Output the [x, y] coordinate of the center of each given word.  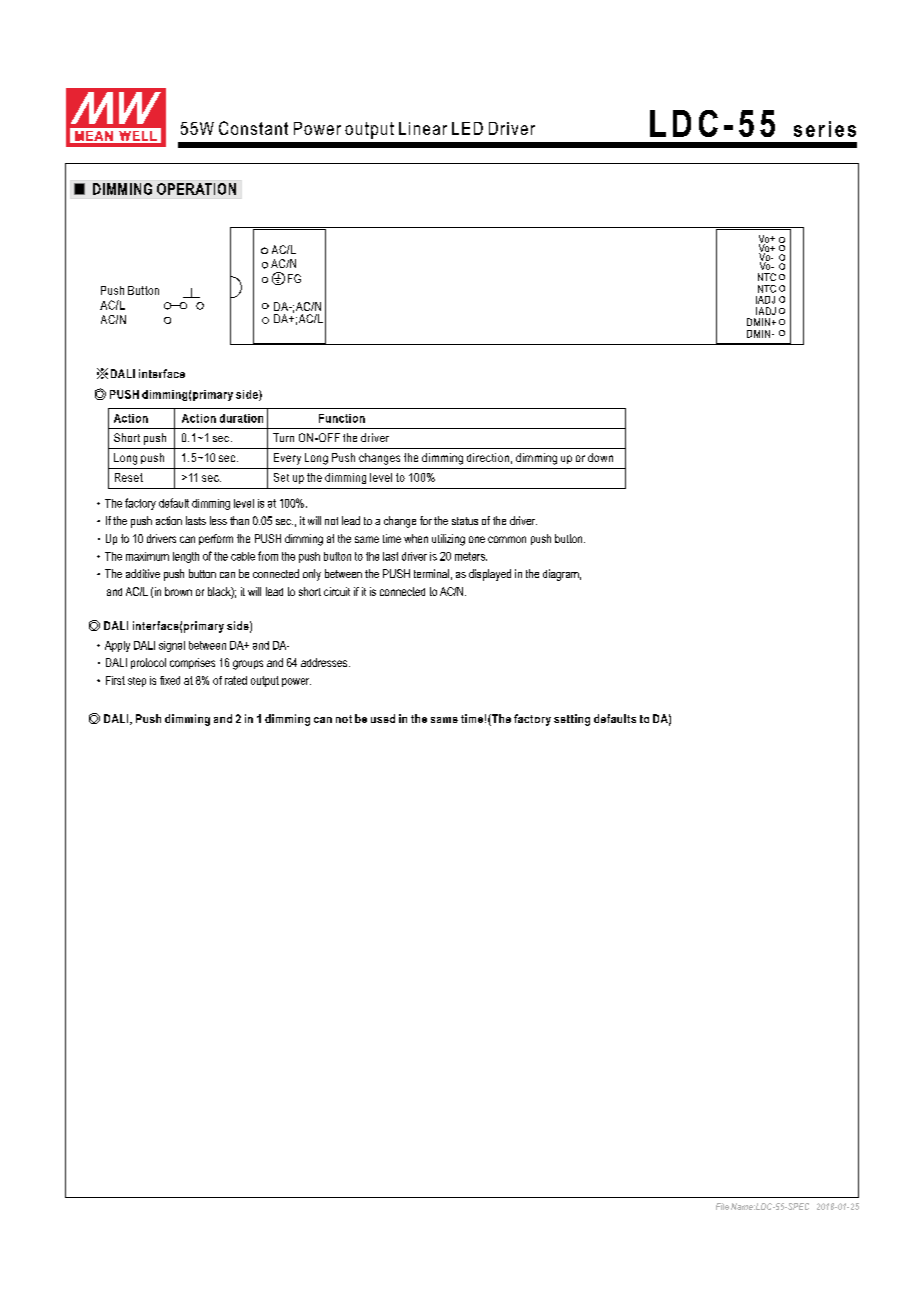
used [383, 718]
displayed [490, 575]
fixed [170, 680]
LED [467, 128]
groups [248, 665]
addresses [325, 662]
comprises [192, 663]
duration [241, 418]
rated [236, 680]
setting [572, 720]
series [825, 129]
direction [488, 457]
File [722, 1206]
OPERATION [196, 189]
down [600, 457]
